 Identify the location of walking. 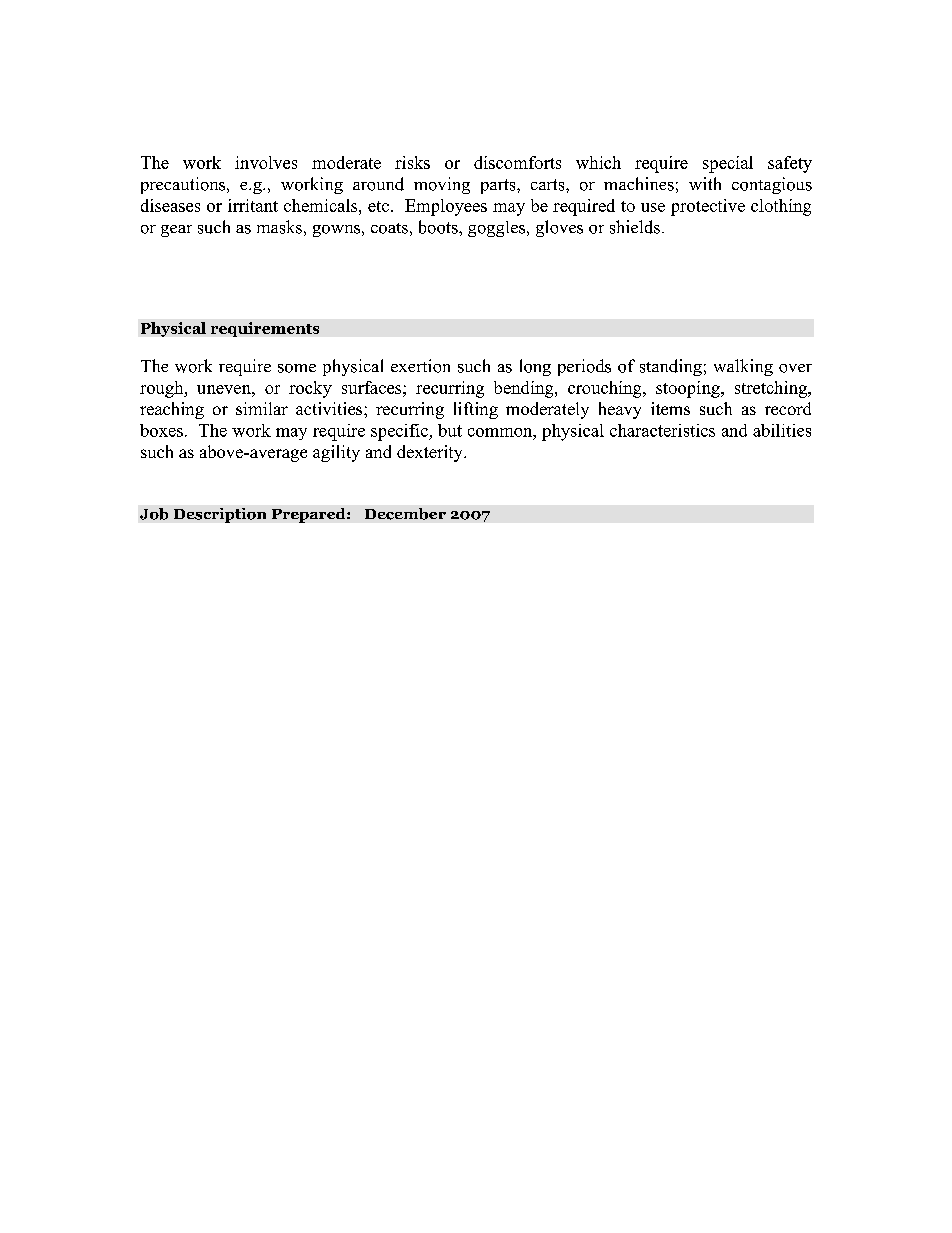
(743, 367).
